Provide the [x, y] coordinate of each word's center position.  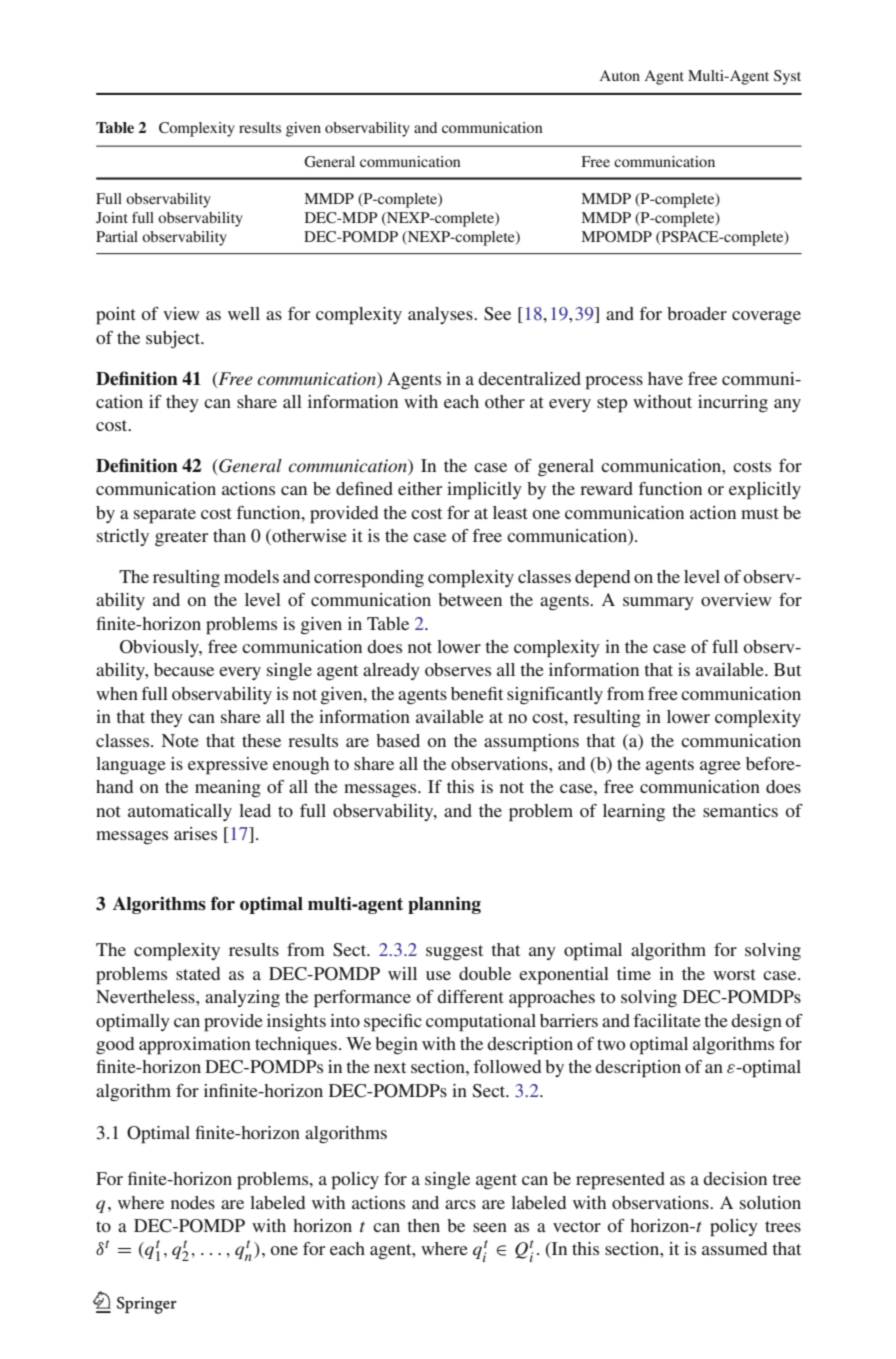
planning [444, 905]
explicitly [765, 491]
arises [195, 833]
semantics [740, 810]
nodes [193, 1202]
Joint [112, 217]
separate [165, 516]
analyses [441, 315]
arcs [460, 1204]
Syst [787, 77]
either [420, 488]
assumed [734, 1248]
